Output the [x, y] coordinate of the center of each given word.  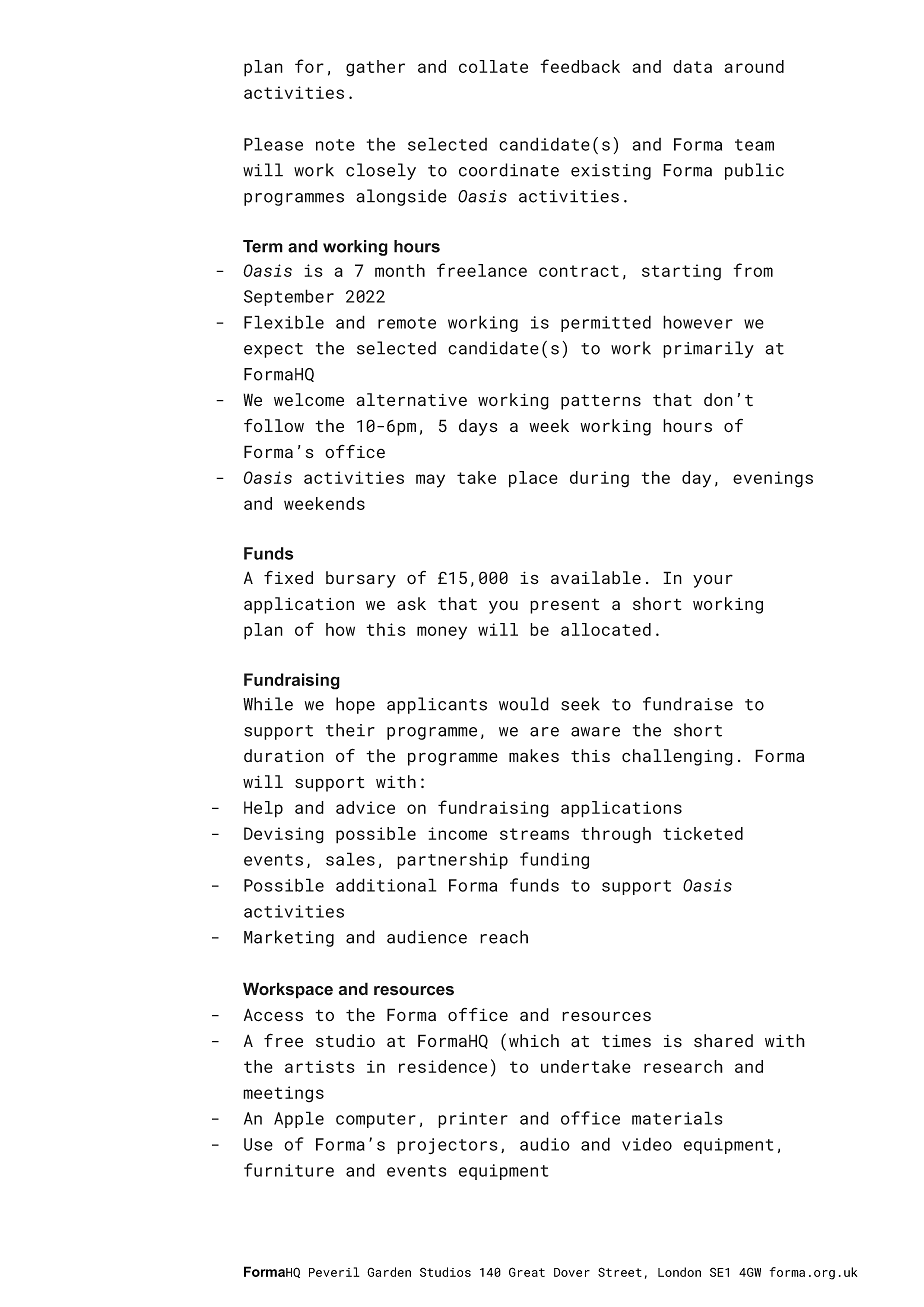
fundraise [688, 704]
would [524, 704]
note [335, 145]
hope [355, 705]
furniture [289, 1170]
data [692, 66]
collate [493, 66]
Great [527, 1272]
